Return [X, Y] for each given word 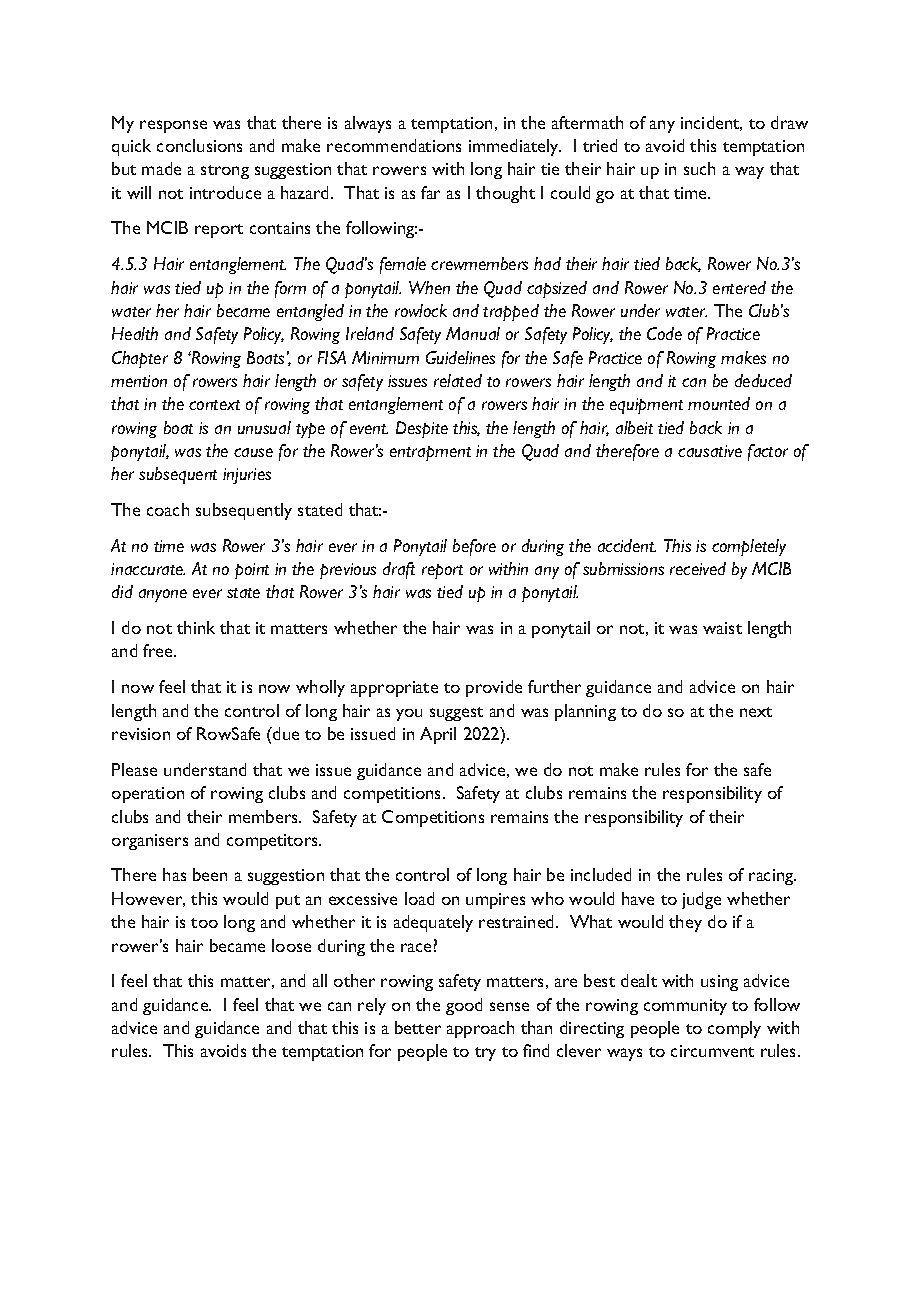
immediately [515, 147]
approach [480, 1029]
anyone [163, 595]
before [474, 547]
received [698, 568]
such [699, 168]
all [320, 980]
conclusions [199, 145]
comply [734, 1029]
